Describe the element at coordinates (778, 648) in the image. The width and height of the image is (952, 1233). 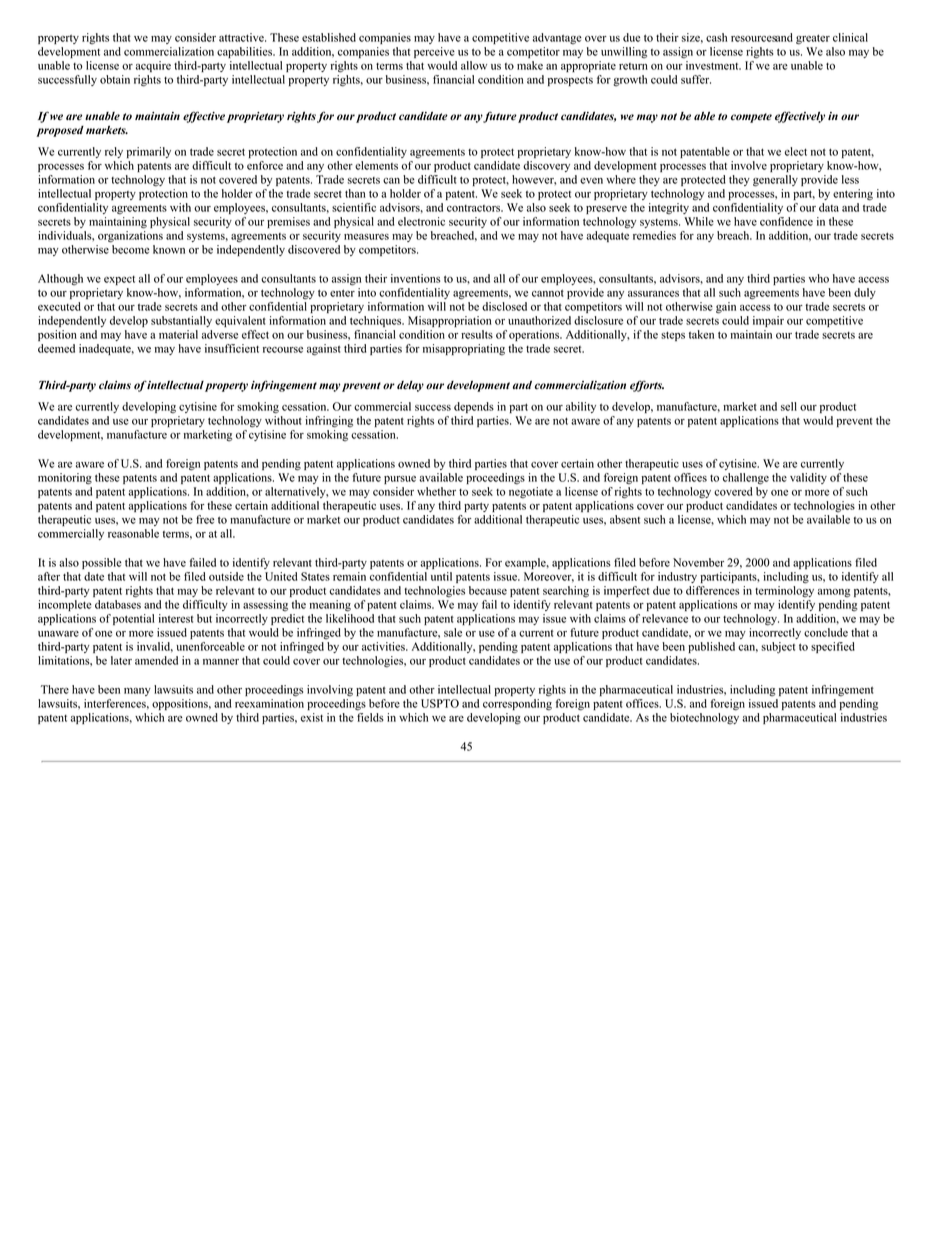
I see `subject` at that location.
